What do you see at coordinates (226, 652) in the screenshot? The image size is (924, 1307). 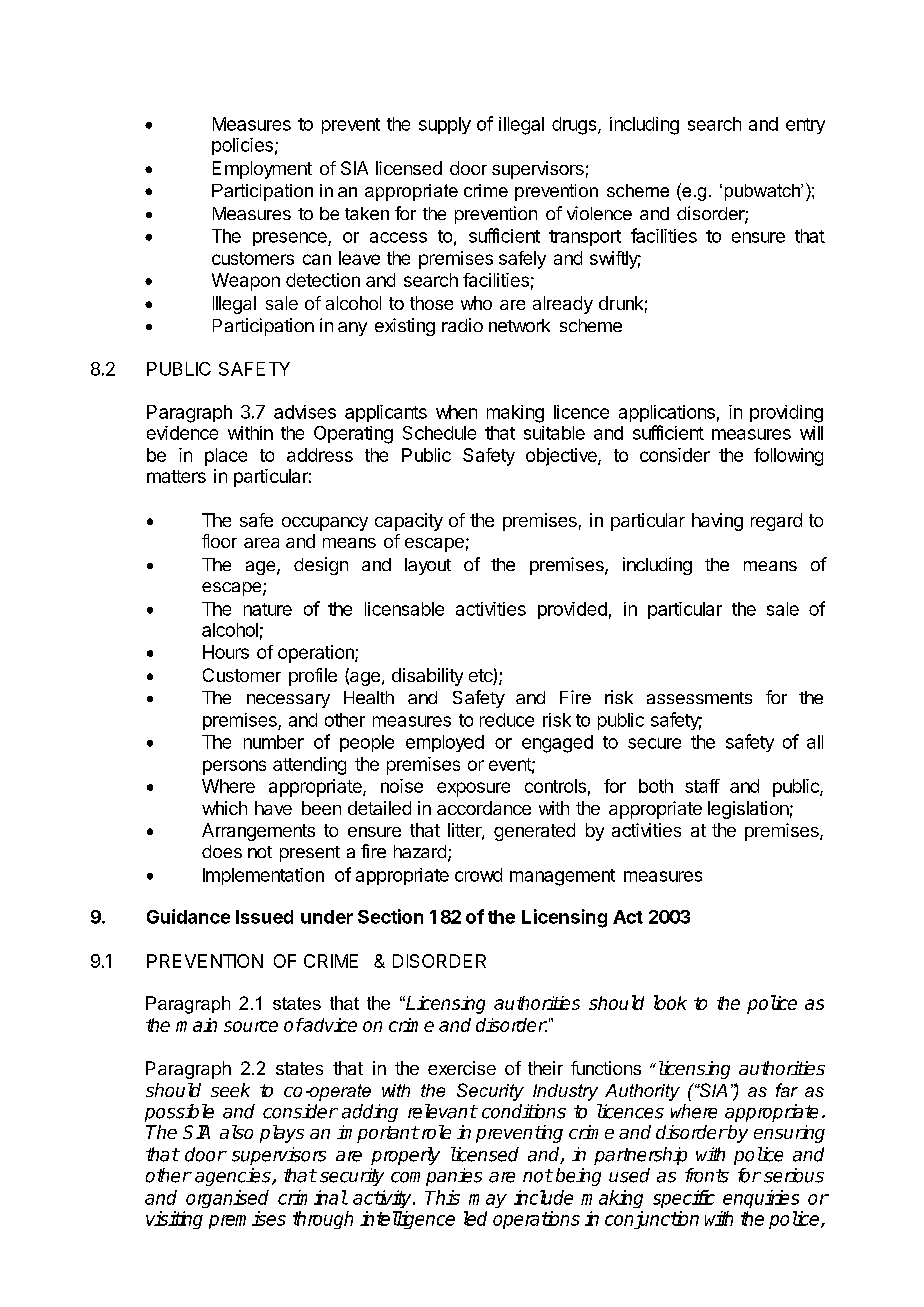 I see `Hours` at bounding box center [226, 652].
